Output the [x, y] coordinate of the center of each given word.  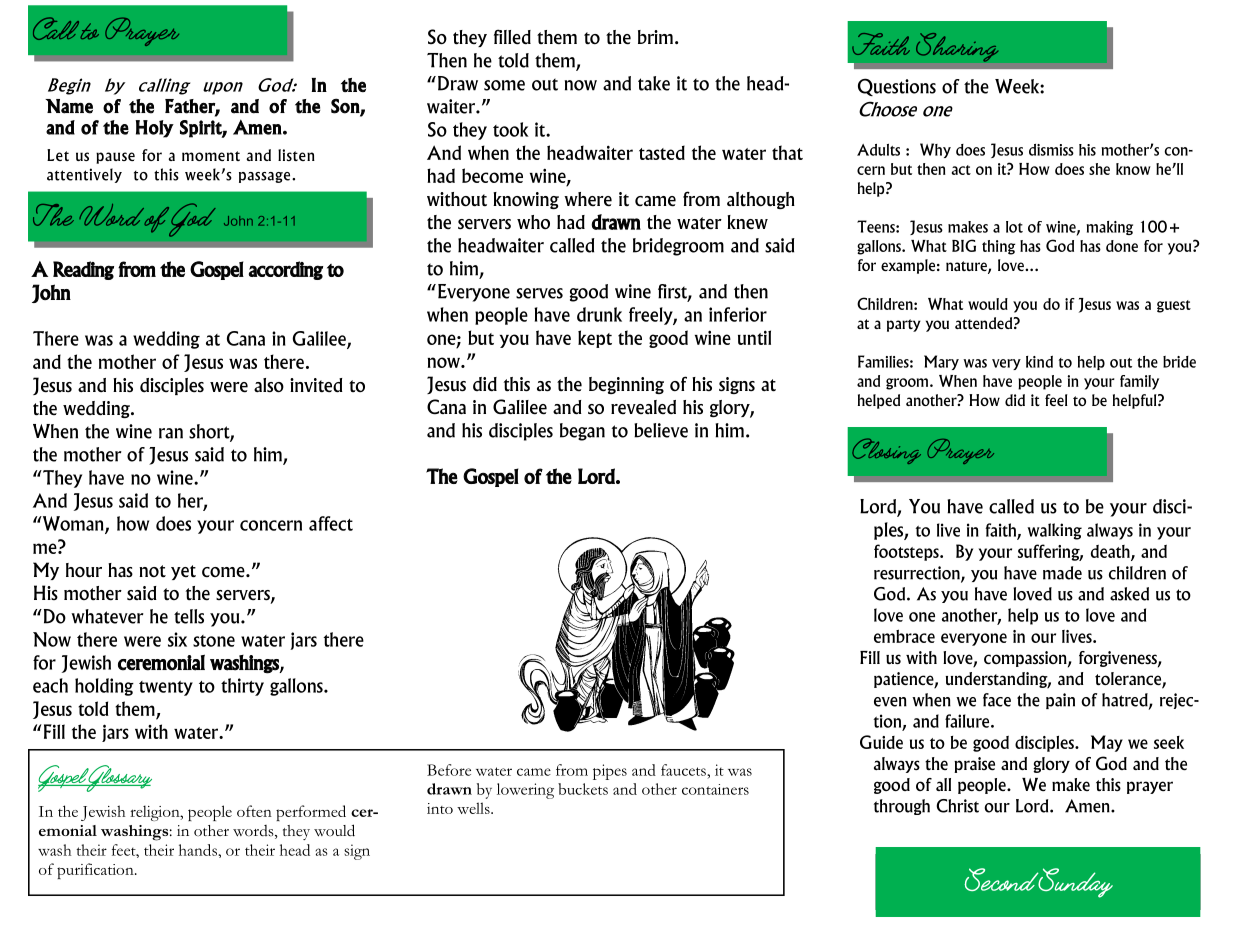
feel [1056, 400]
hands [199, 850]
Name [69, 106]
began [582, 432]
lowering [525, 791]
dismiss [1051, 150]
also [269, 385]
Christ [957, 806]
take [654, 83]
